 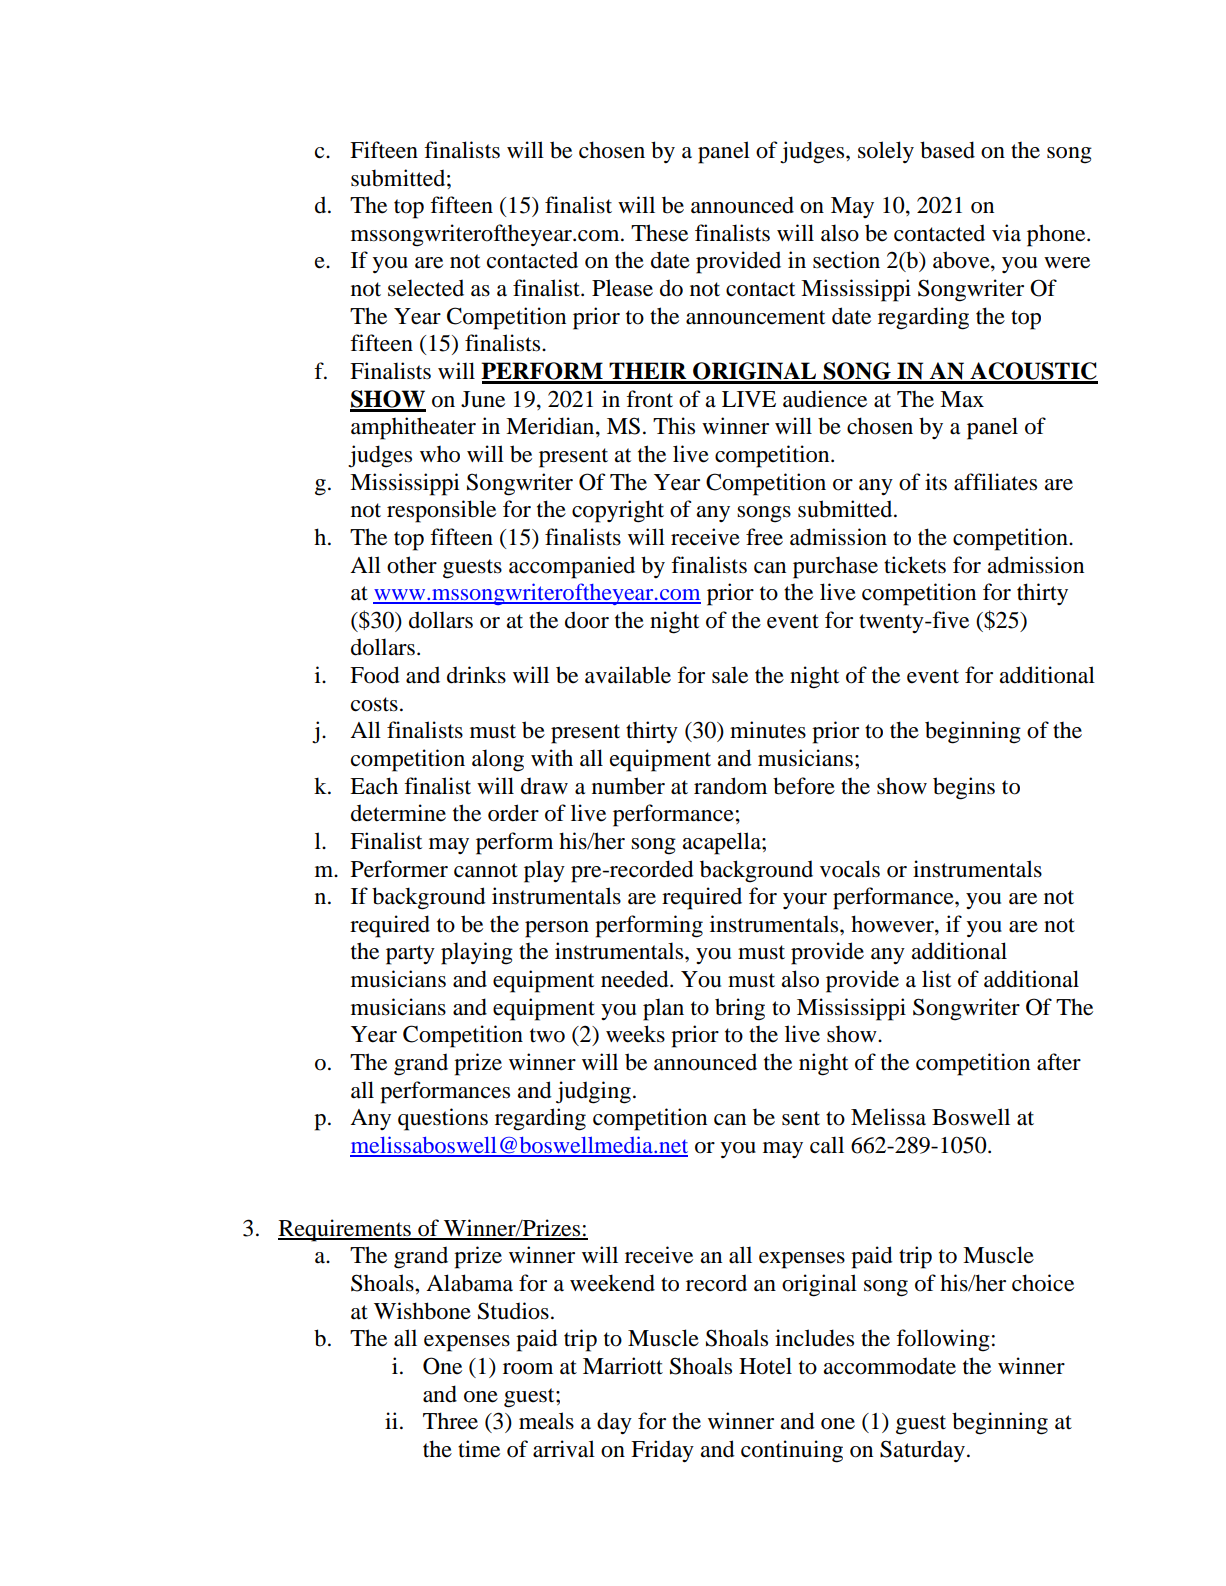 I want to click on Three, so click(x=450, y=1421).
